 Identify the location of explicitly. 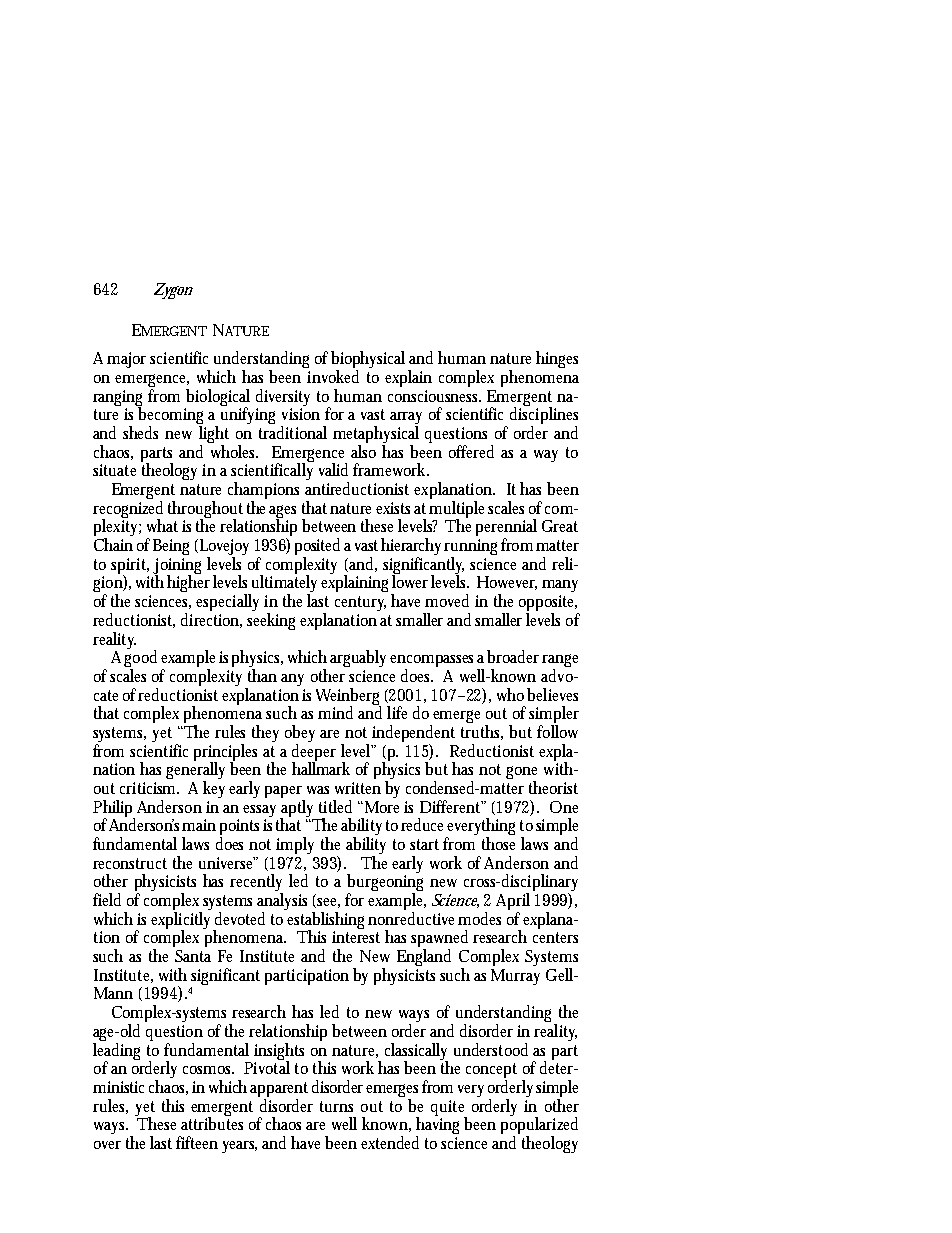
(183, 922).
